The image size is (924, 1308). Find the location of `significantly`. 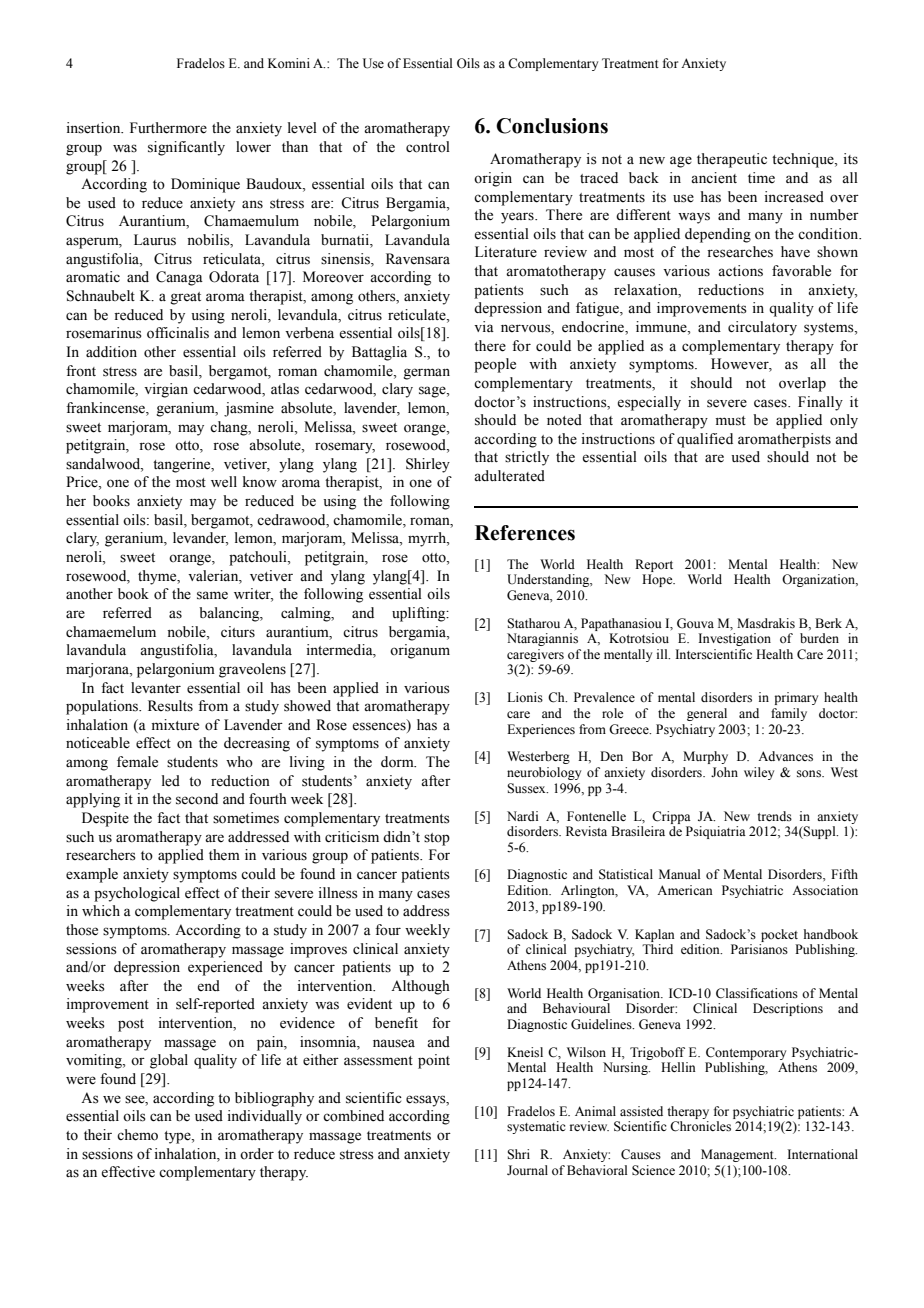

significantly is located at coordinates (186, 148).
